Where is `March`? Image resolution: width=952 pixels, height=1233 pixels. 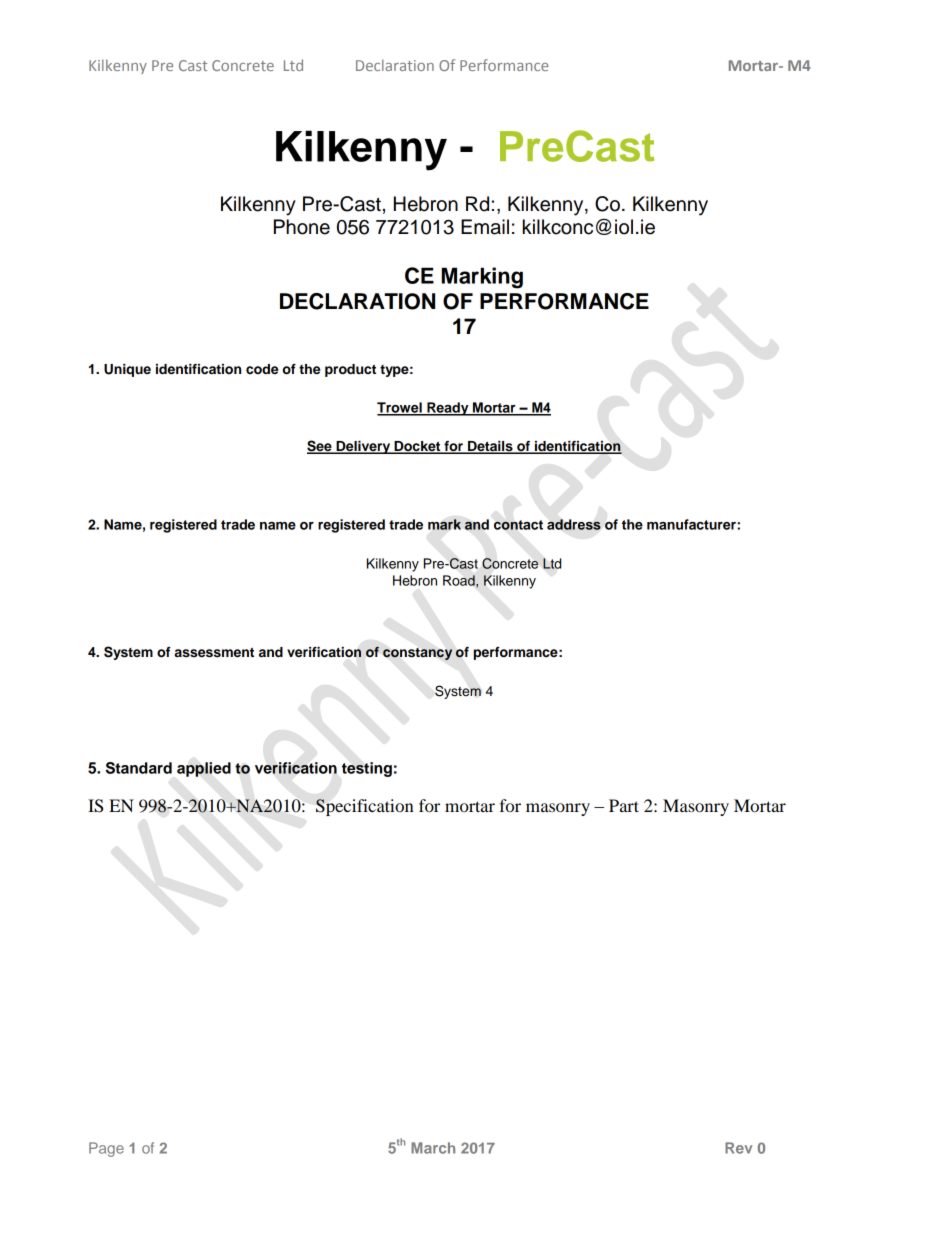 March is located at coordinates (433, 1148).
